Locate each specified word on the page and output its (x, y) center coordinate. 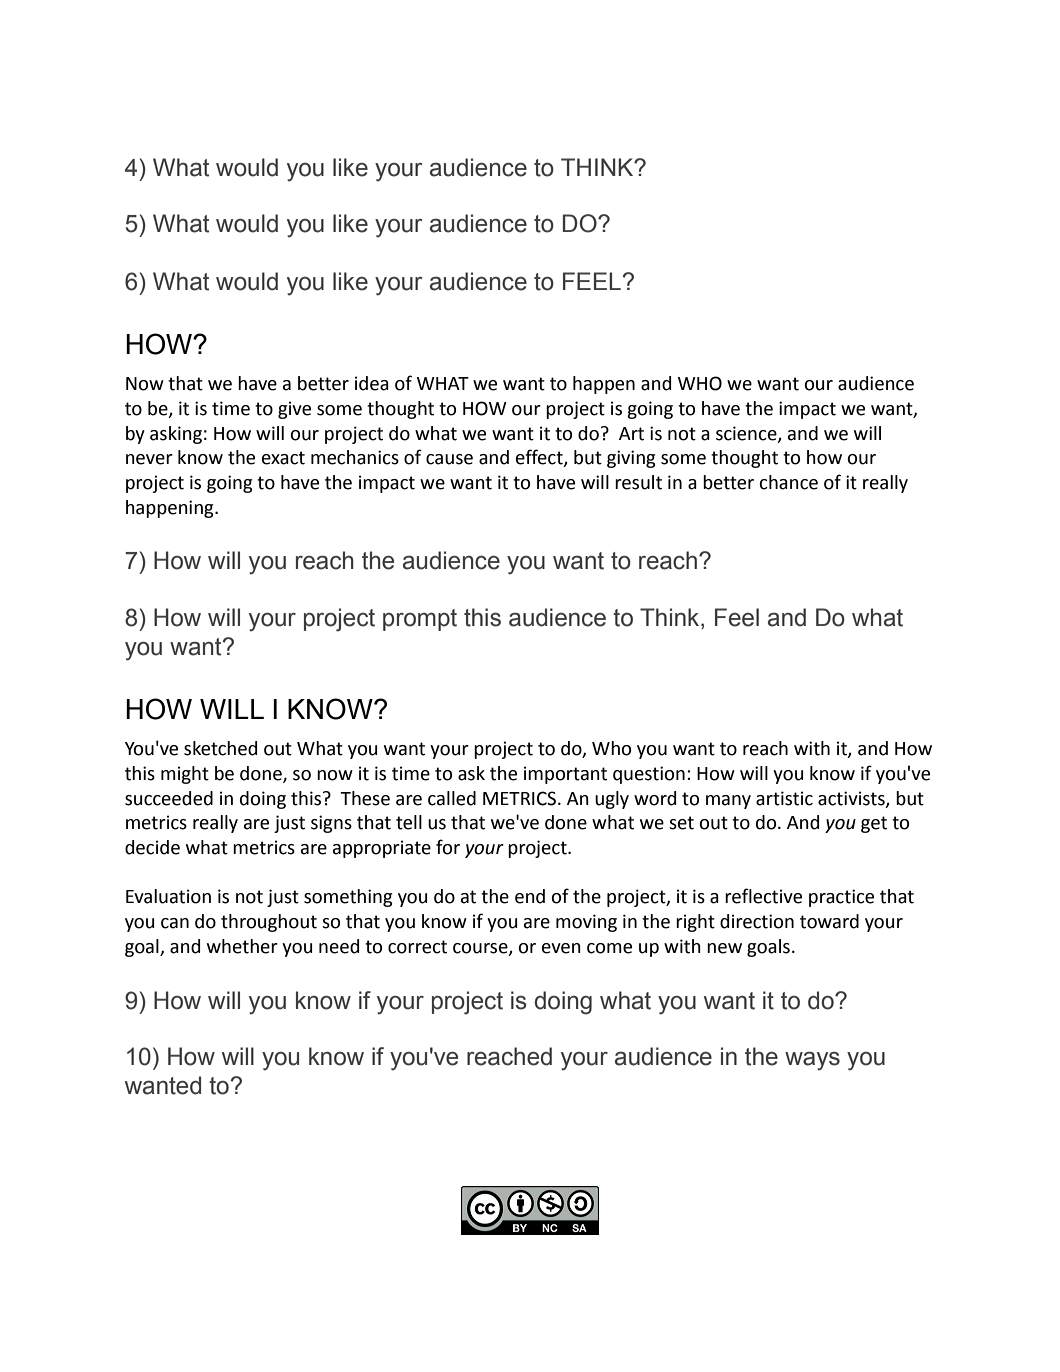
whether (242, 946)
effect (540, 458)
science (747, 434)
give (294, 410)
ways (812, 1061)
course (481, 949)
